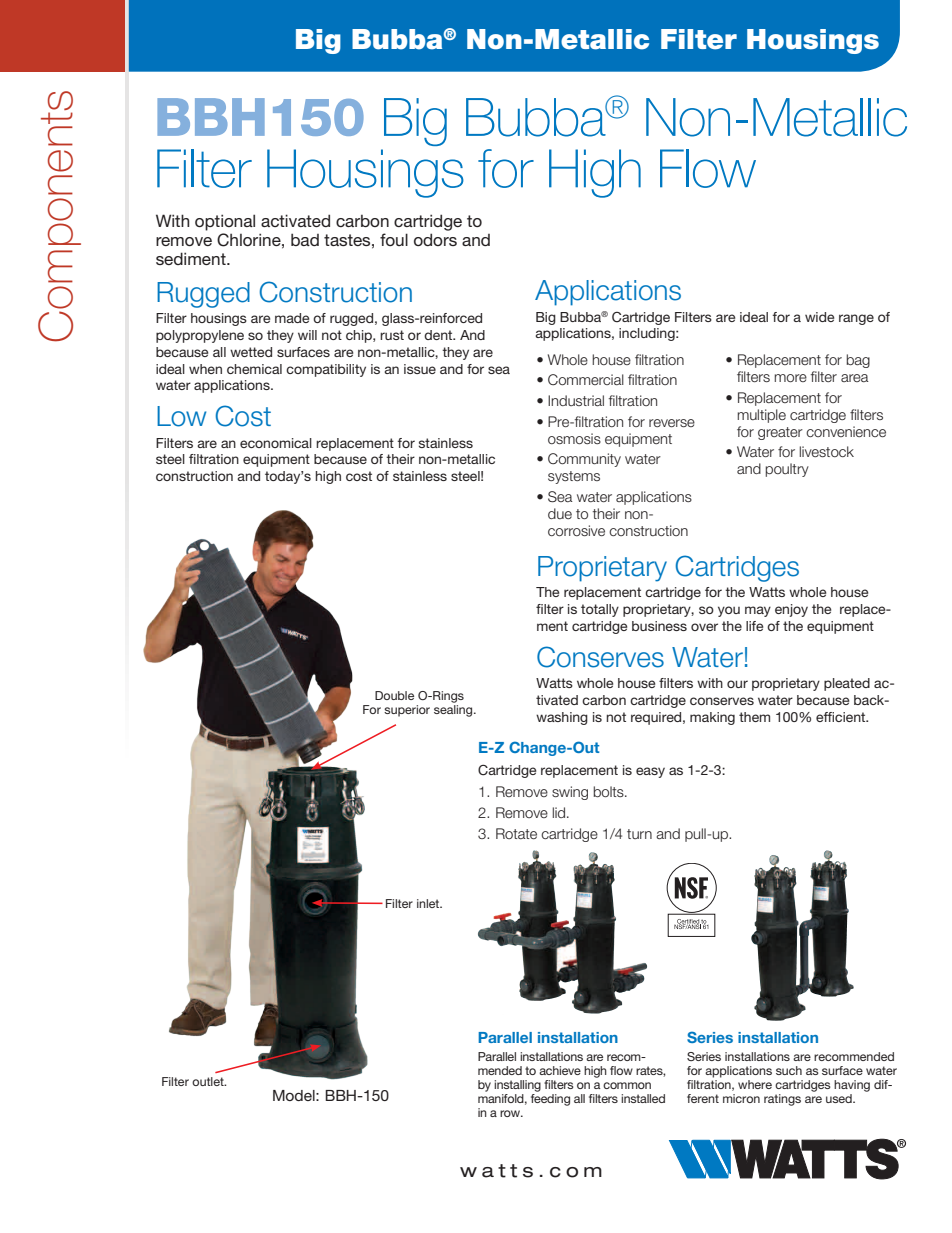  What do you see at coordinates (737, 684) in the screenshot?
I see `our` at bounding box center [737, 684].
